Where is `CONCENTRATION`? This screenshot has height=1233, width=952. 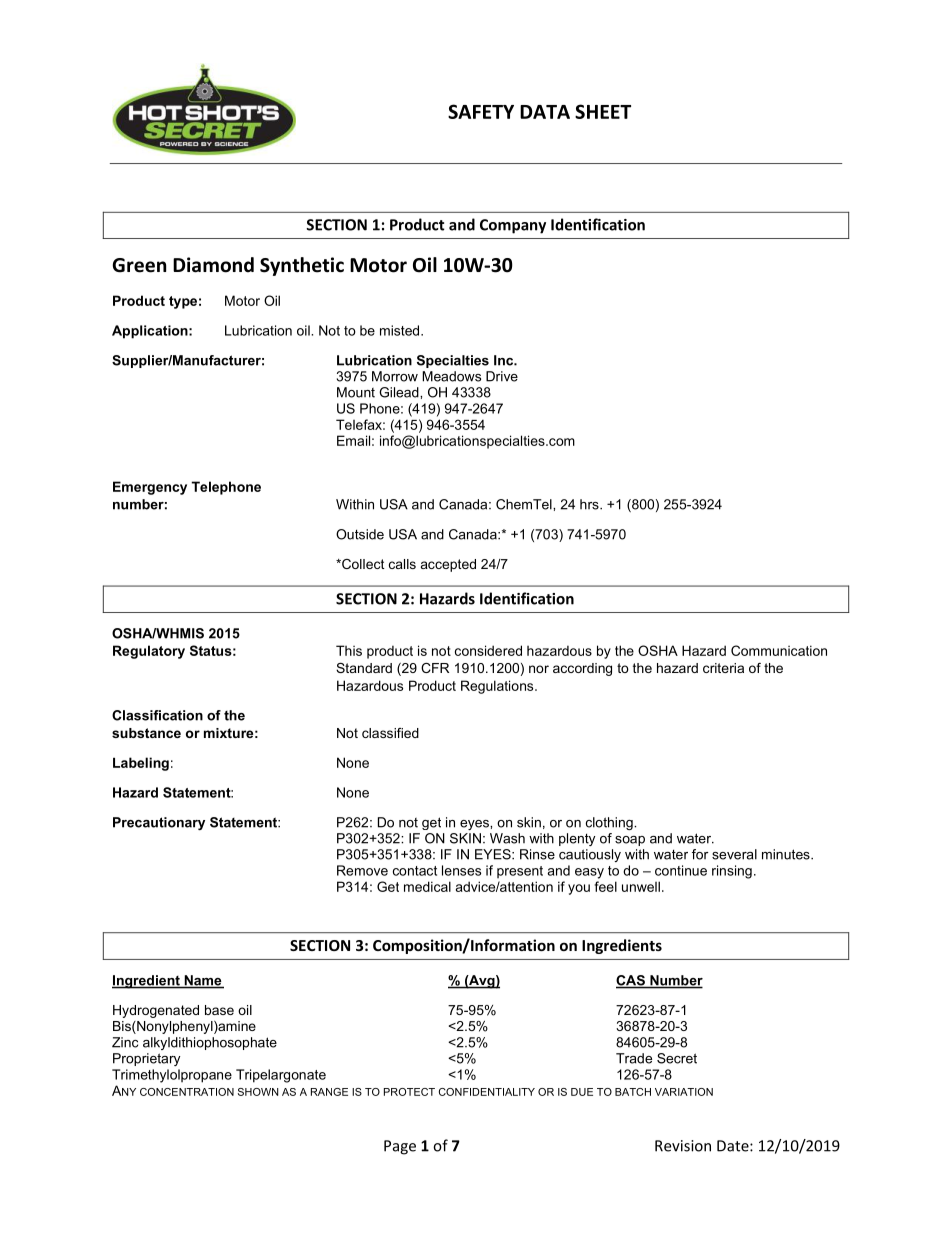
CONCENTRATION is located at coordinates (187, 1092).
